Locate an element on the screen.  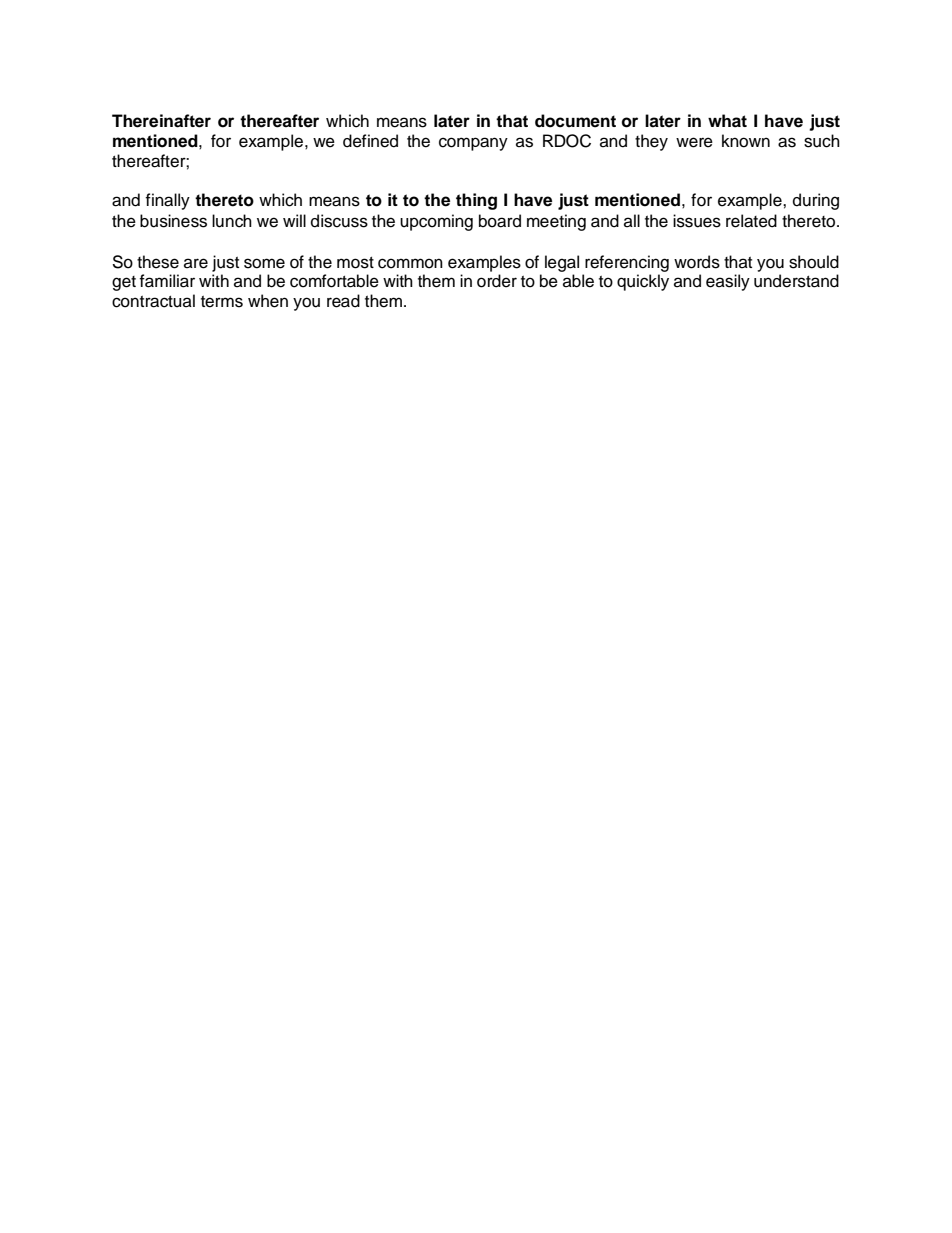
thing is located at coordinates (476, 201).
